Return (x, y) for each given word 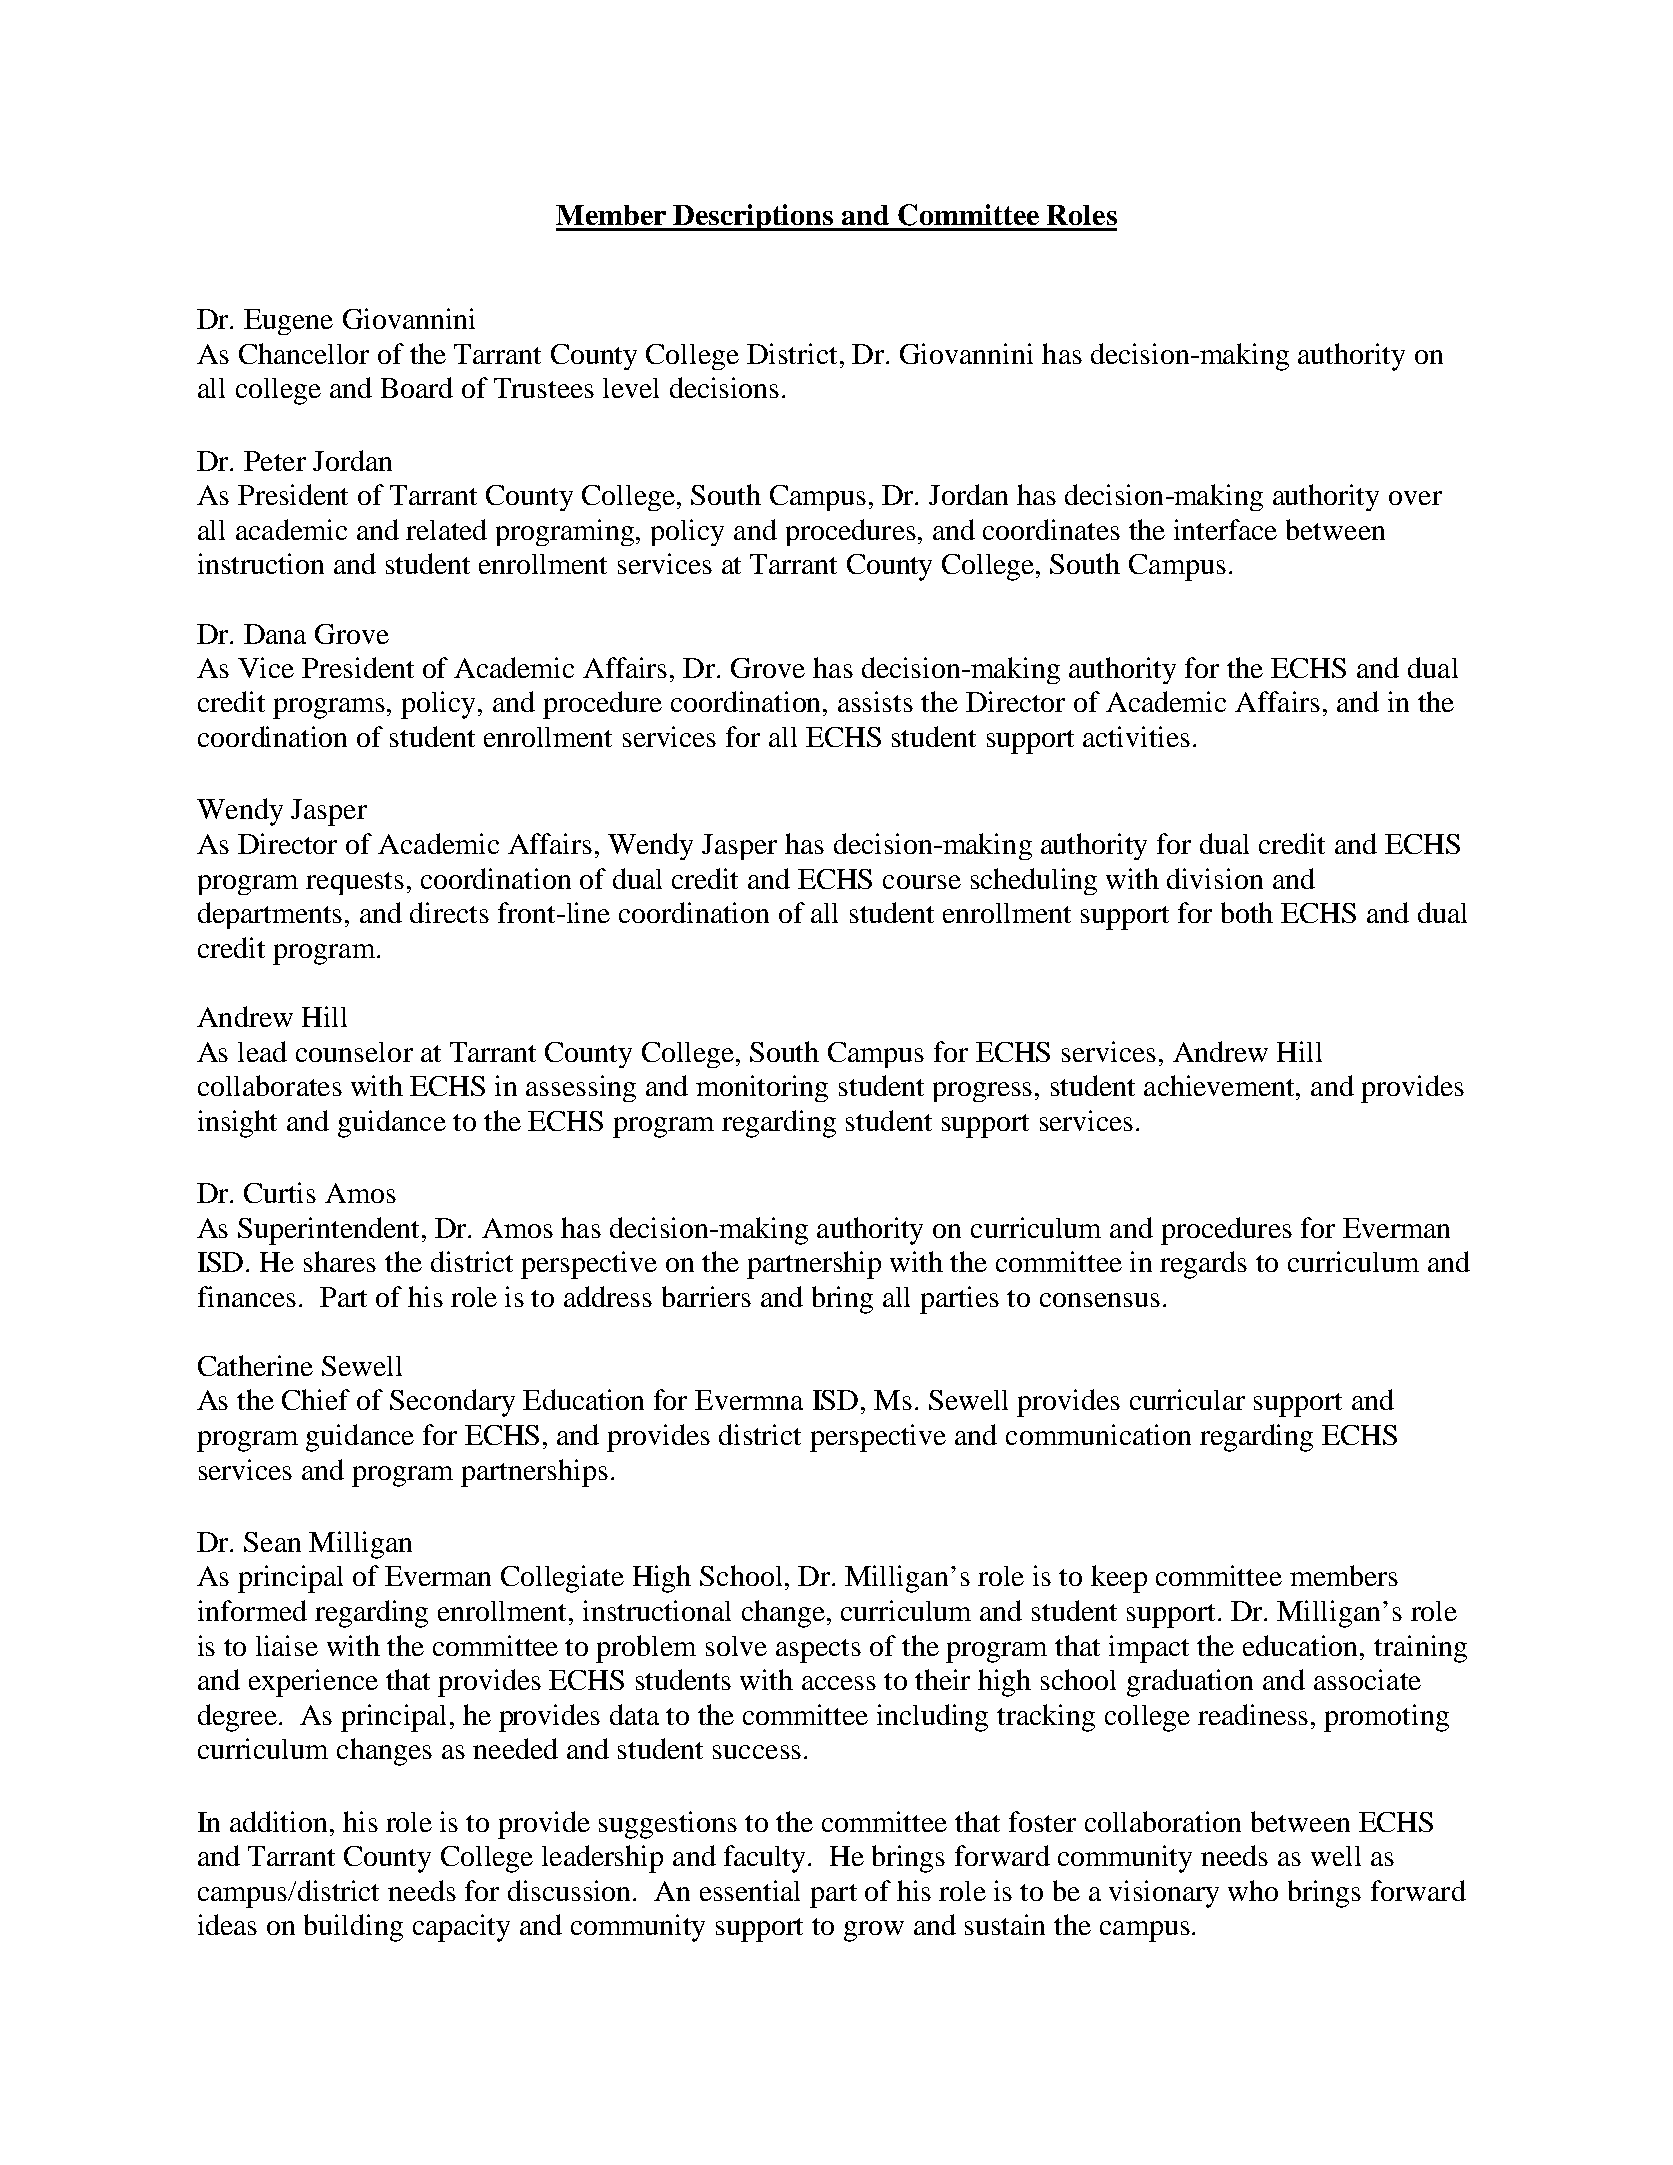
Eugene (288, 322)
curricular (1187, 1399)
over (1415, 498)
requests (355, 883)
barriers (706, 1296)
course (922, 882)
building (353, 1928)
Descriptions (754, 217)
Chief (316, 1399)
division (1215, 878)
